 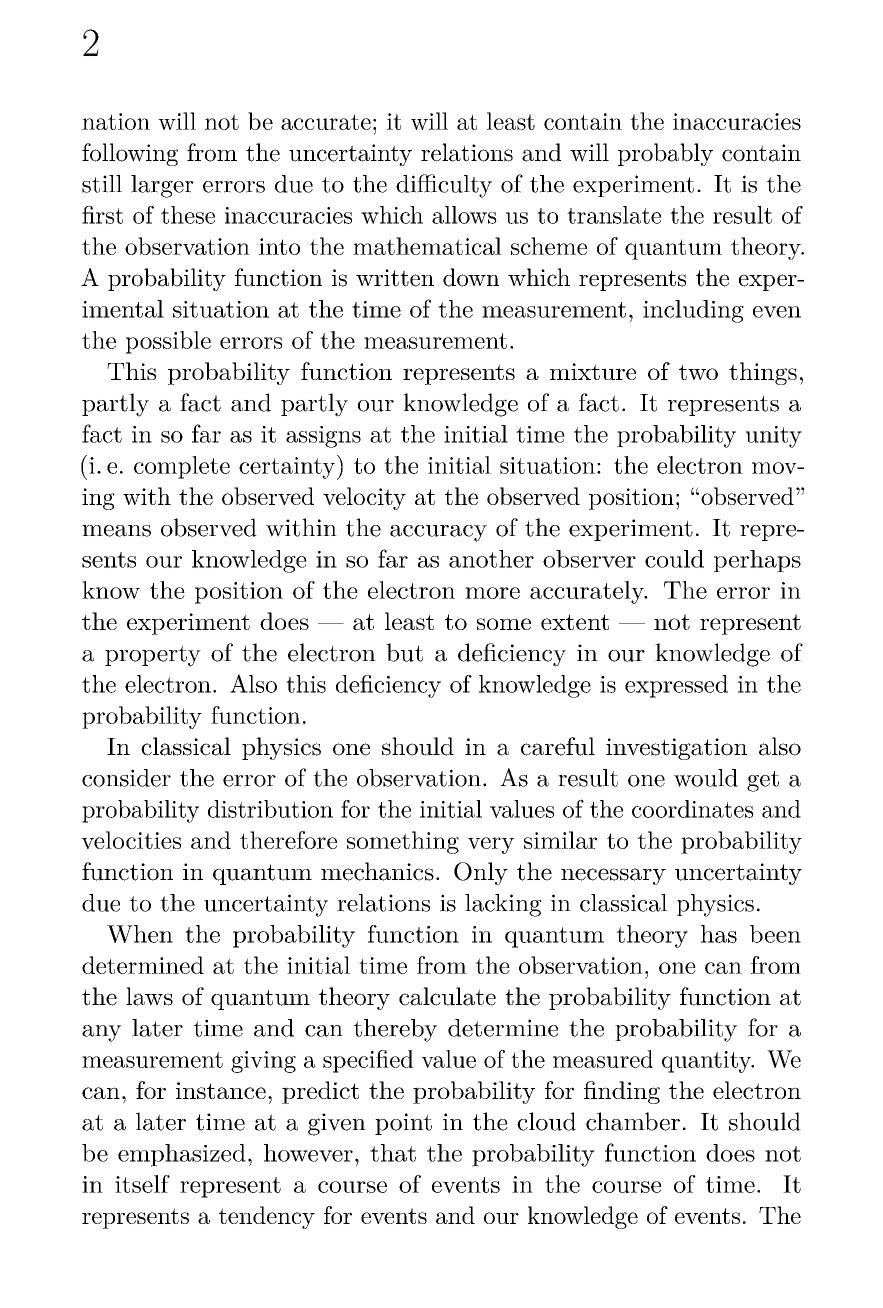 I want to click on emphasized, so click(x=182, y=1155).
